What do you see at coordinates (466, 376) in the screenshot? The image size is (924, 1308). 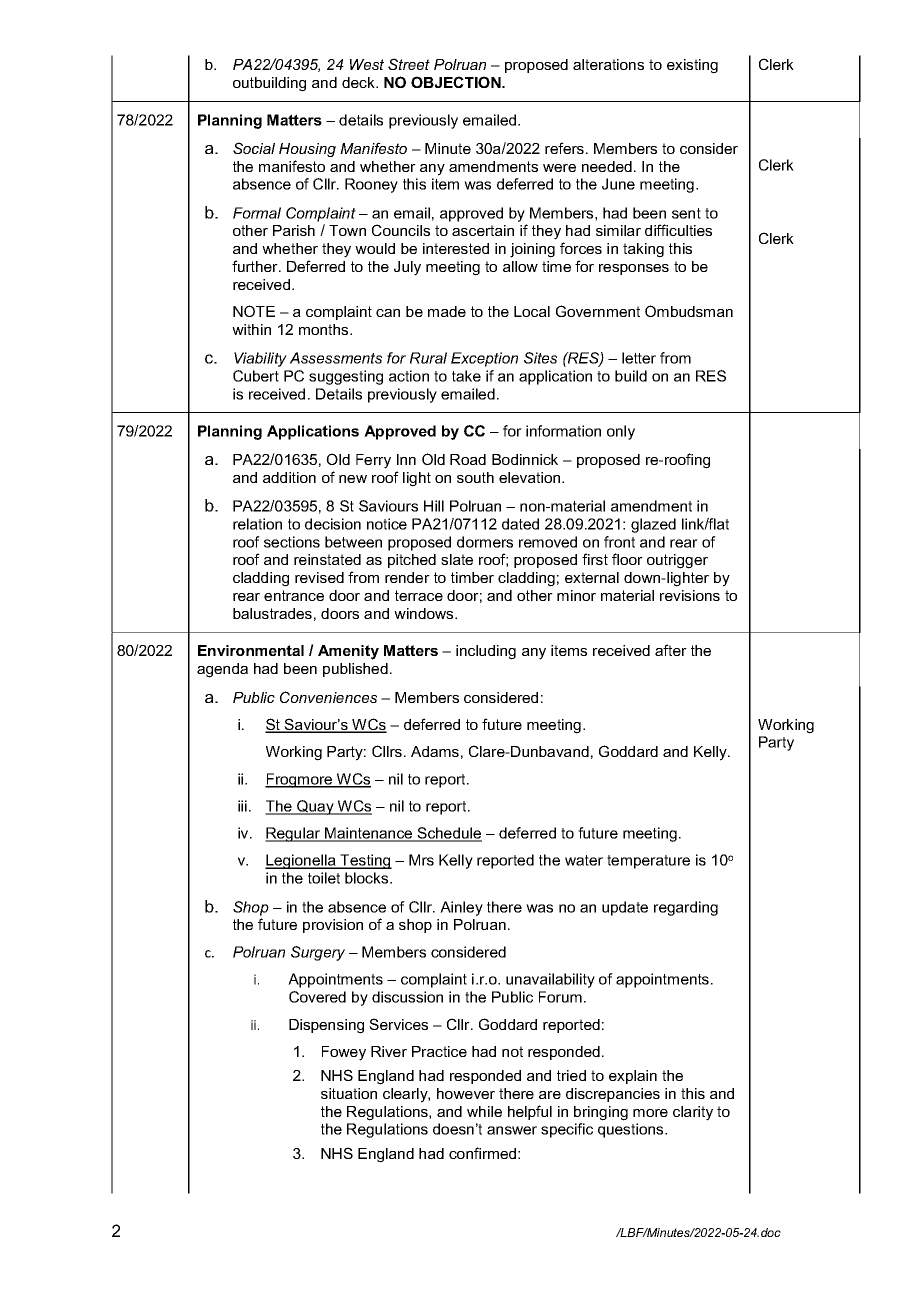 I see `take` at bounding box center [466, 376].
